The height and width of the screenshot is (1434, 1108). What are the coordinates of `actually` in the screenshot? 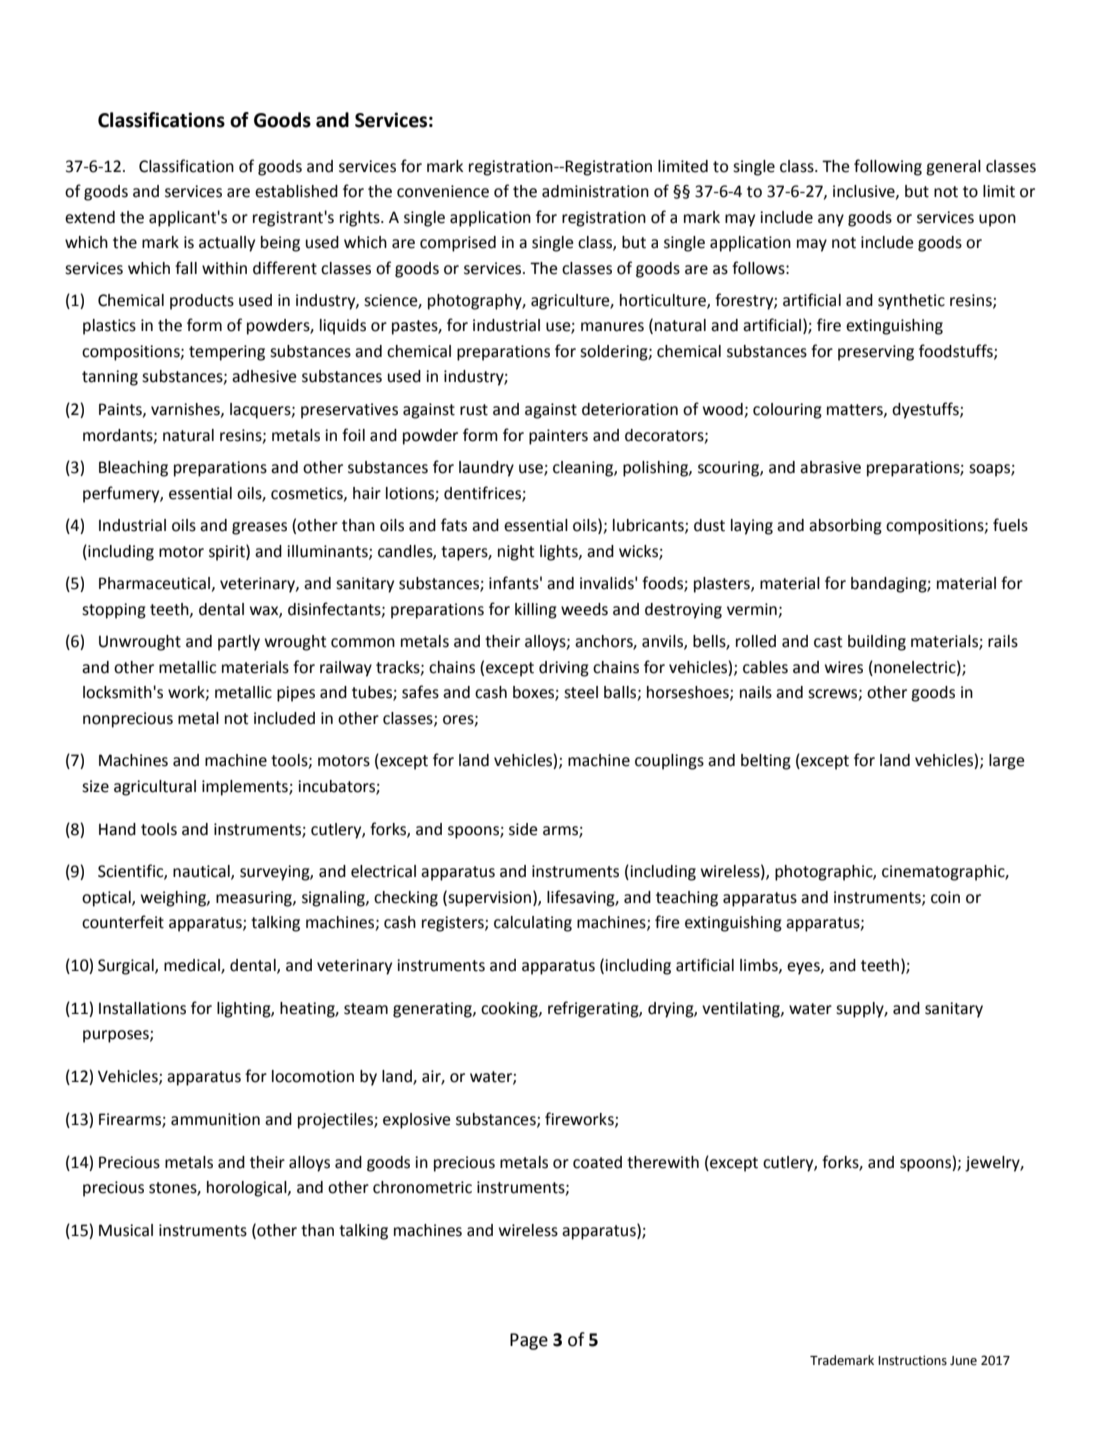 It's located at (227, 244).
